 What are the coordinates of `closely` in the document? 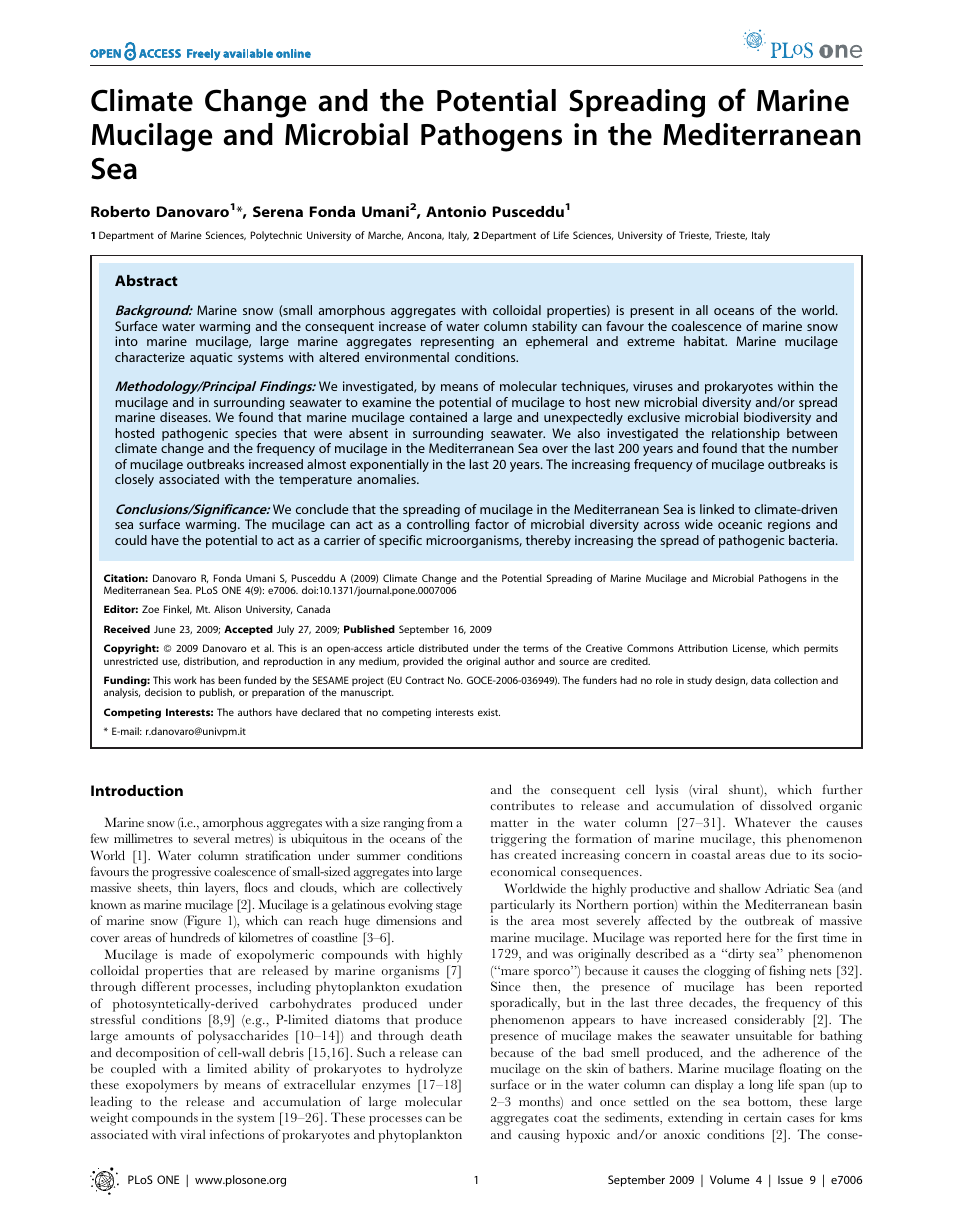 It's located at (134, 480).
